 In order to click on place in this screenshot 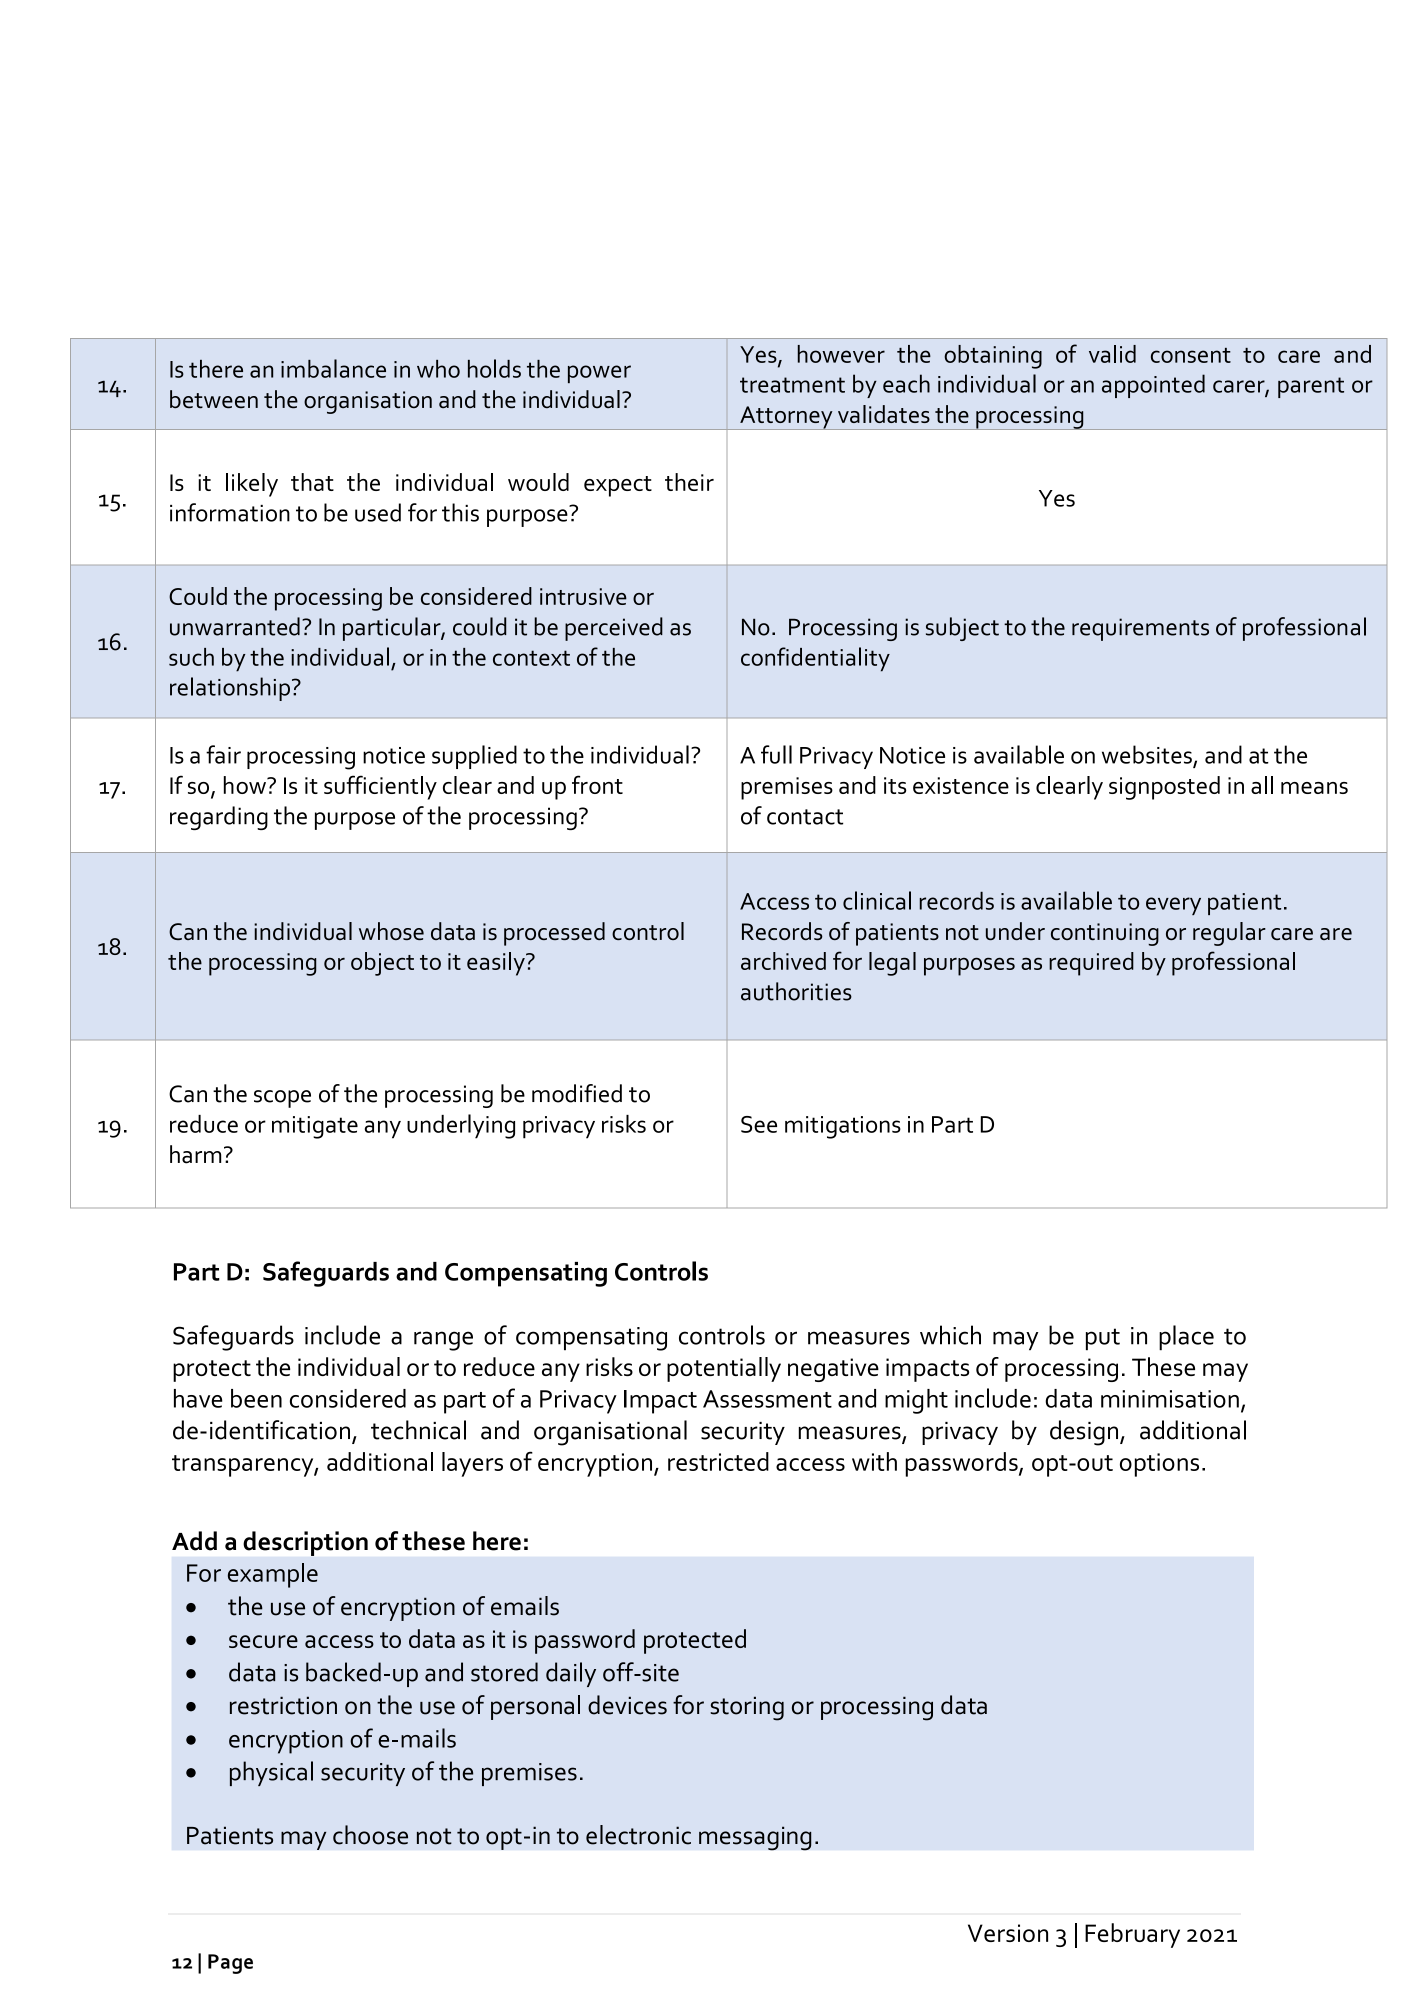, I will do `click(1186, 1338)`.
